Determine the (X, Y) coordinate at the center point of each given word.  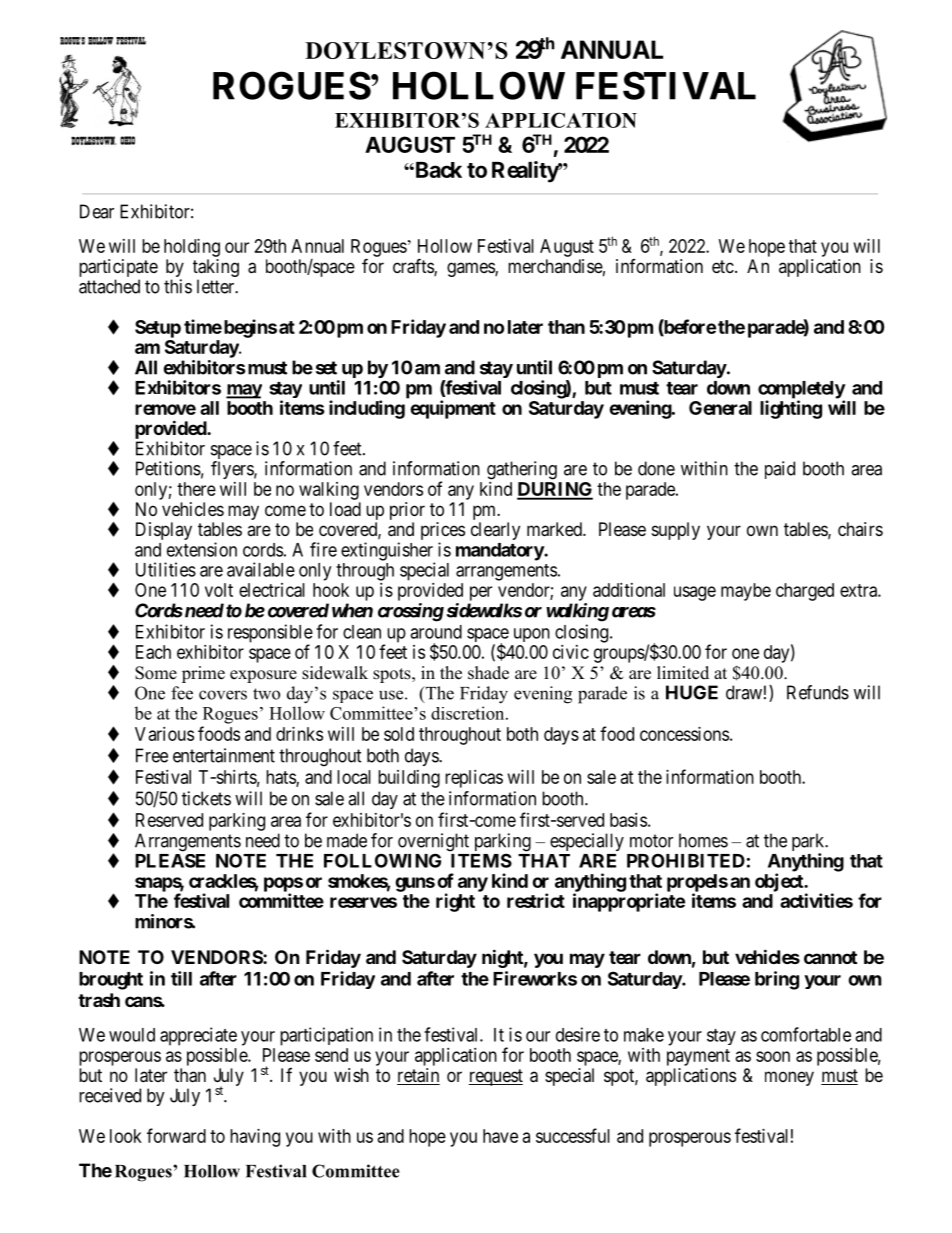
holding (192, 248)
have (500, 1136)
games (471, 269)
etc (723, 266)
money (789, 1078)
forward (176, 1135)
